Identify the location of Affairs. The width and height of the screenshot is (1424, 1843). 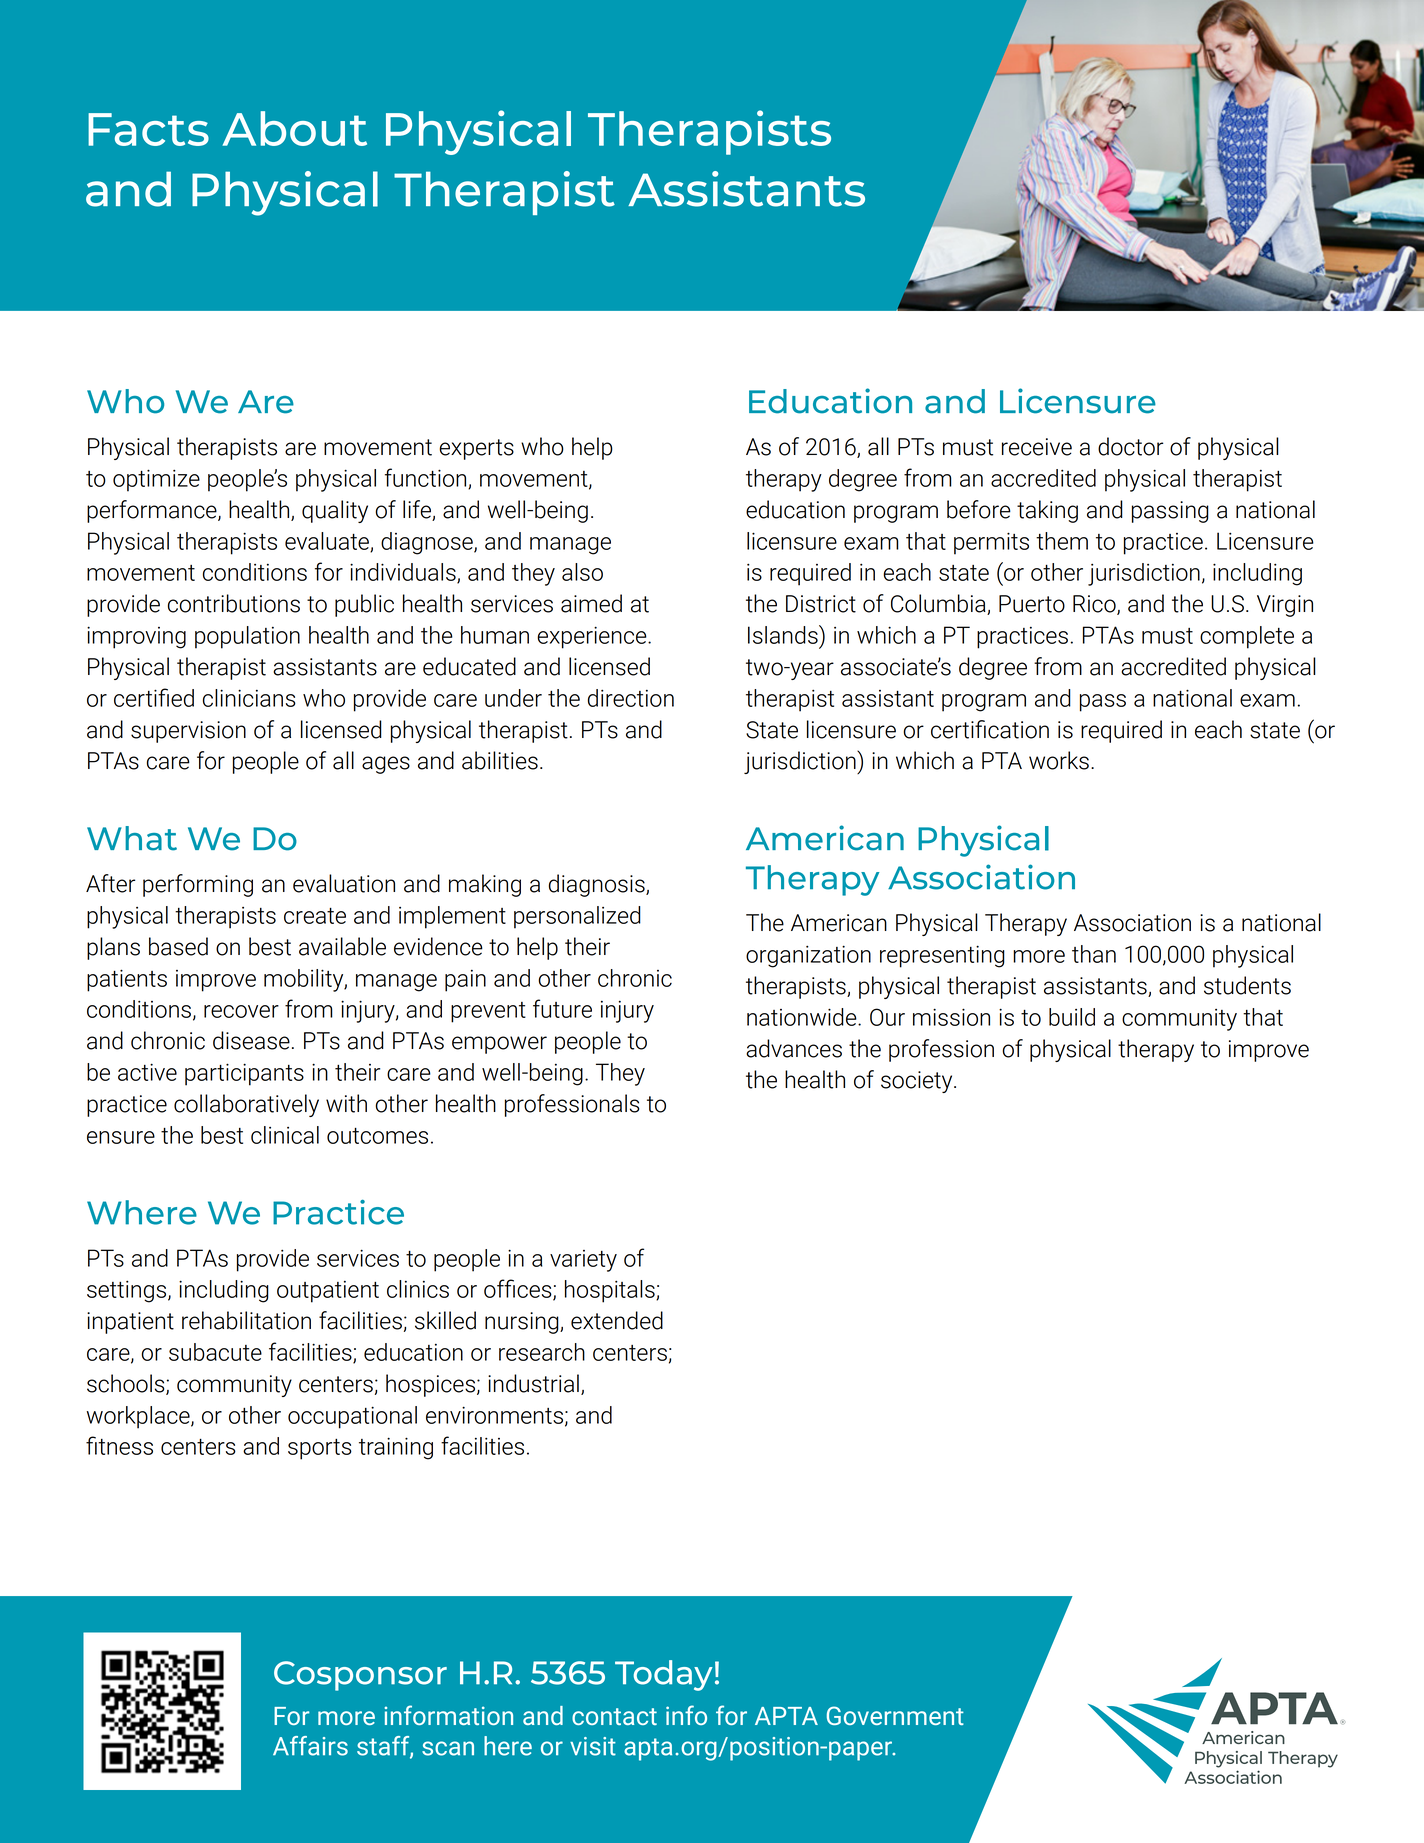
(310, 1746).
